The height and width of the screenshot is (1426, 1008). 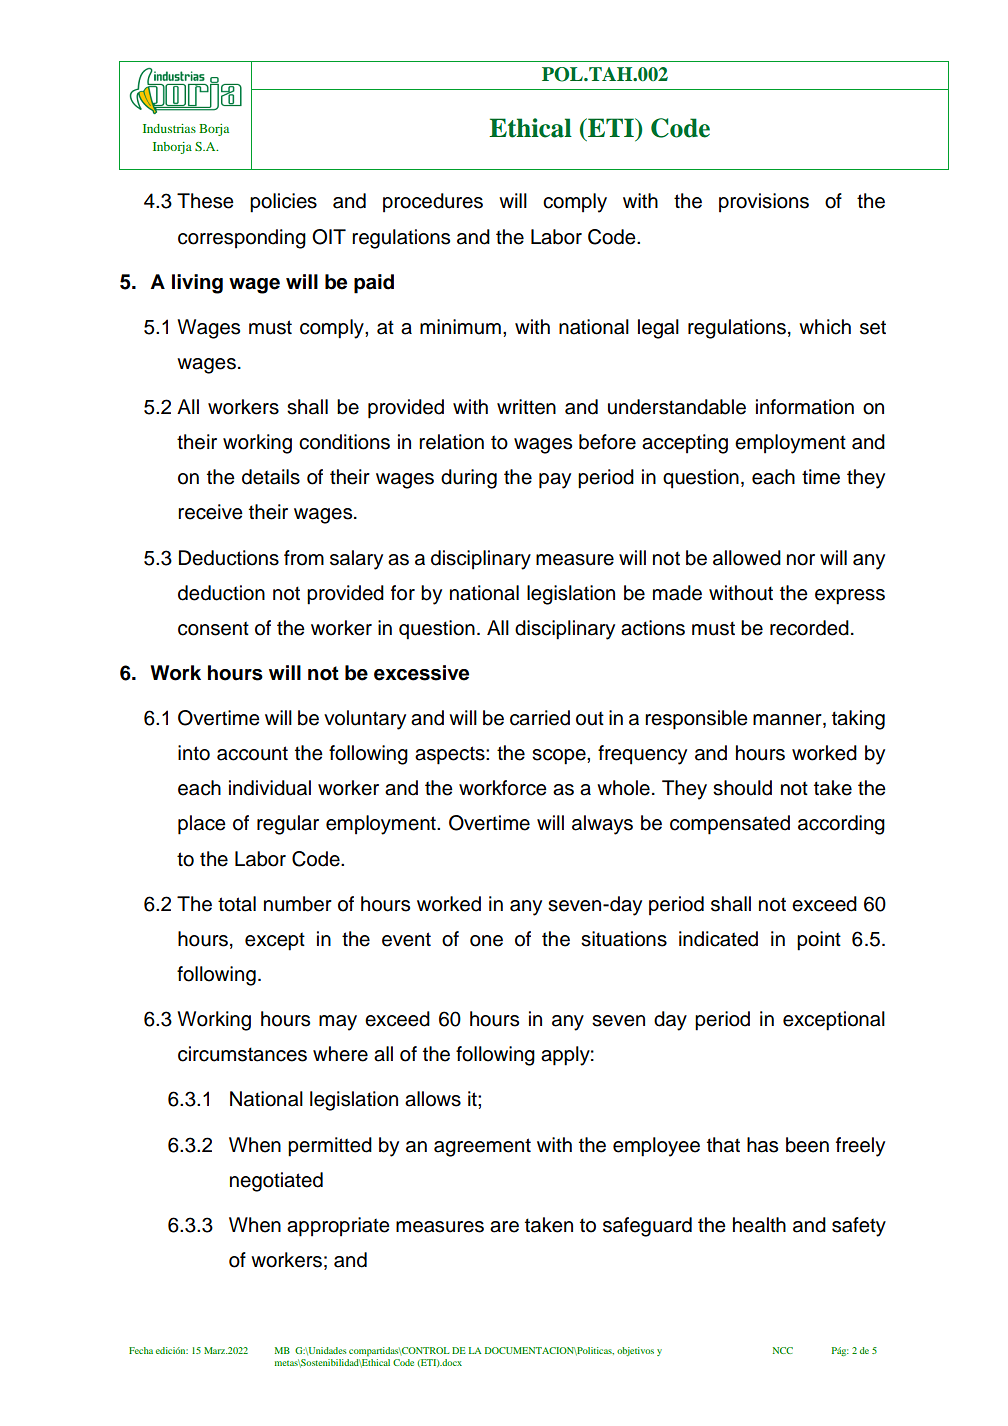 I want to click on details, so click(x=271, y=477).
